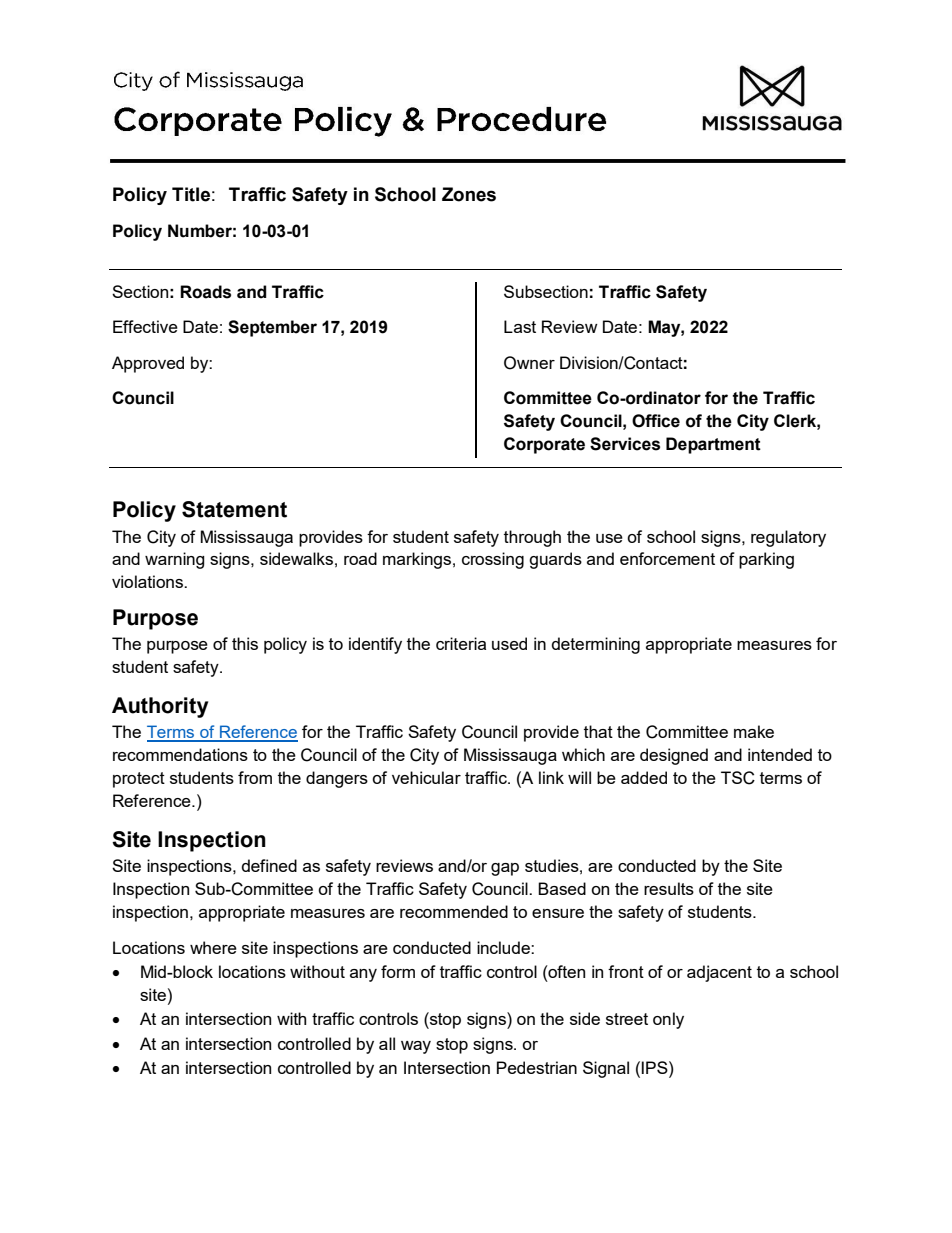 This screenshot has height=1233, width=952. Describe the element at coordinates (245, 643) in the screenshot. I see `this` at that location.
